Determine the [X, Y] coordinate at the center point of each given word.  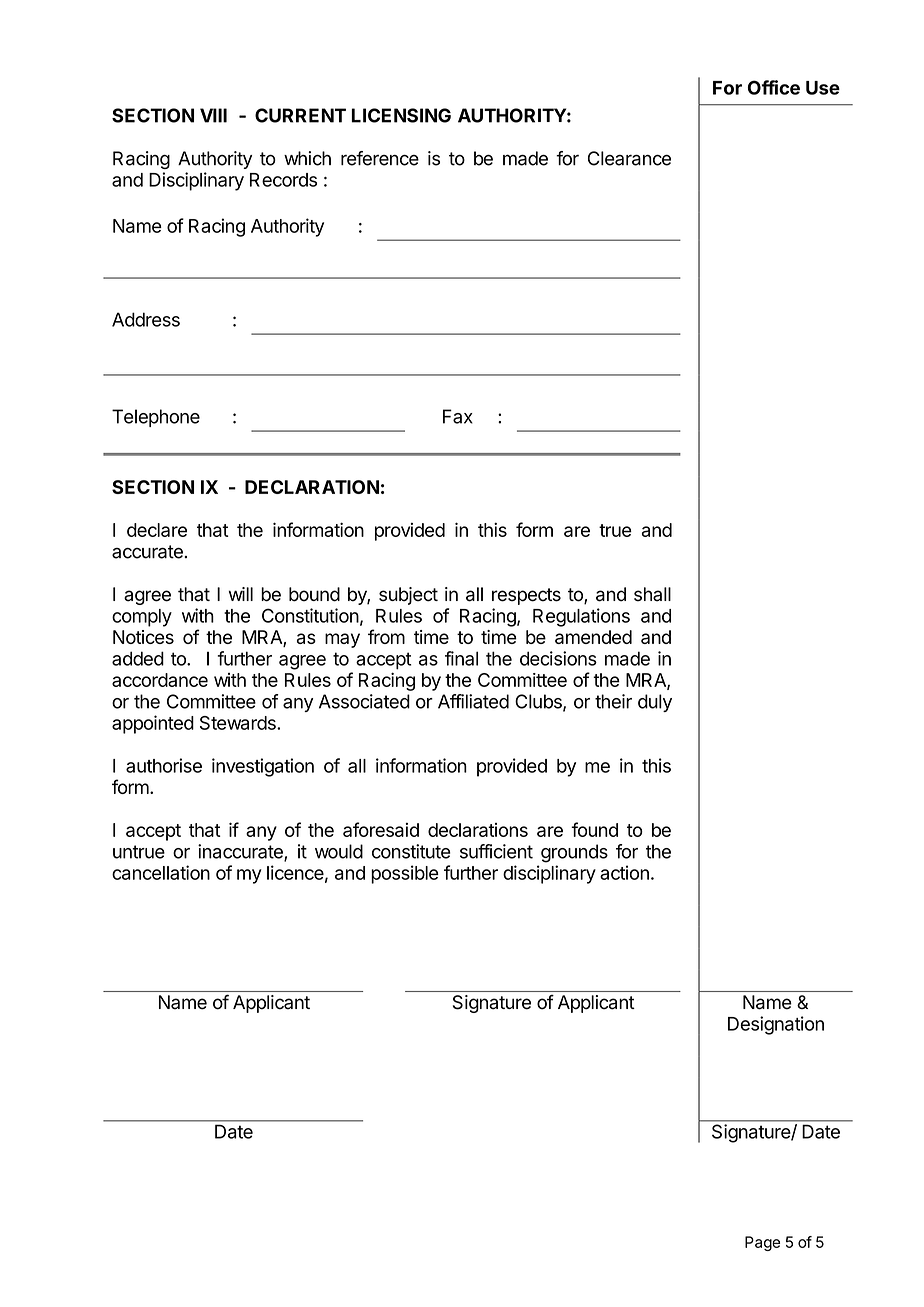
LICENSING [401, 115]
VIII [213, 115]
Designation [776, 1025]
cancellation [161, 872]
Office [774, 87]
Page [762, 1243]
